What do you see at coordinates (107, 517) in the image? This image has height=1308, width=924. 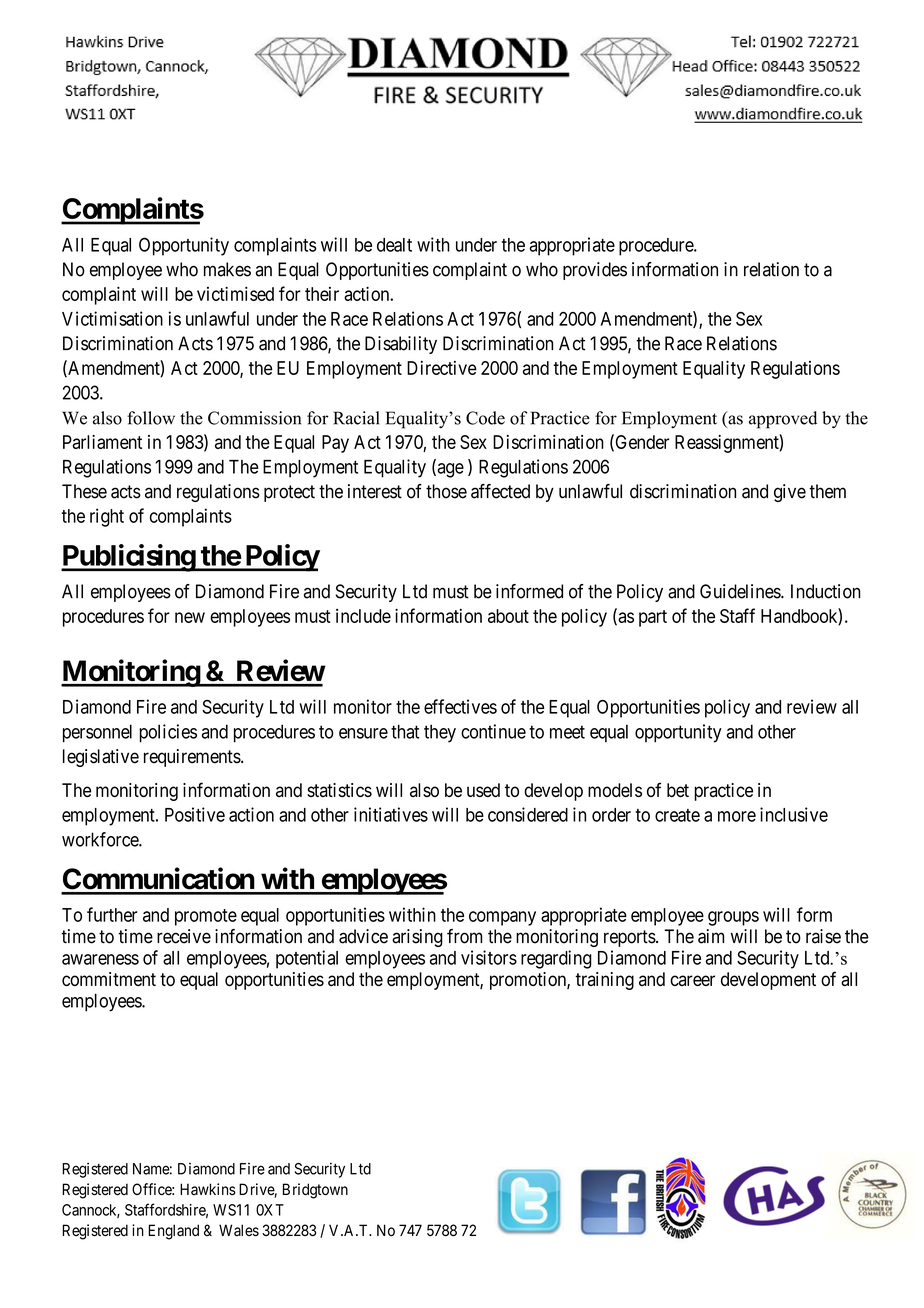 I see `right` at bounding box center [107, 517].
